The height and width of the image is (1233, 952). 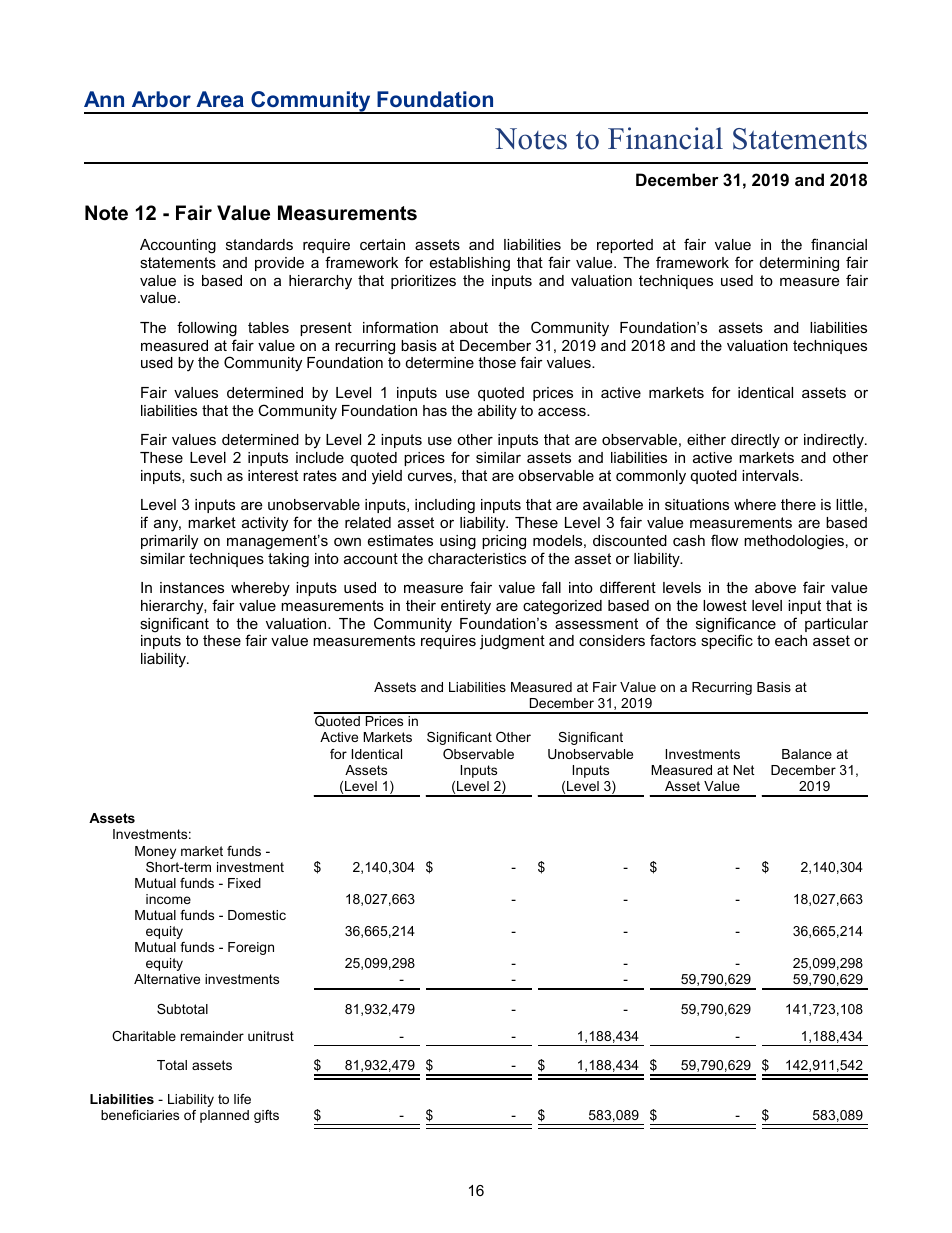 What do you see at coordinates (244, 883) in the image?
I see `Fixed` at bounding box center [244, 883].
